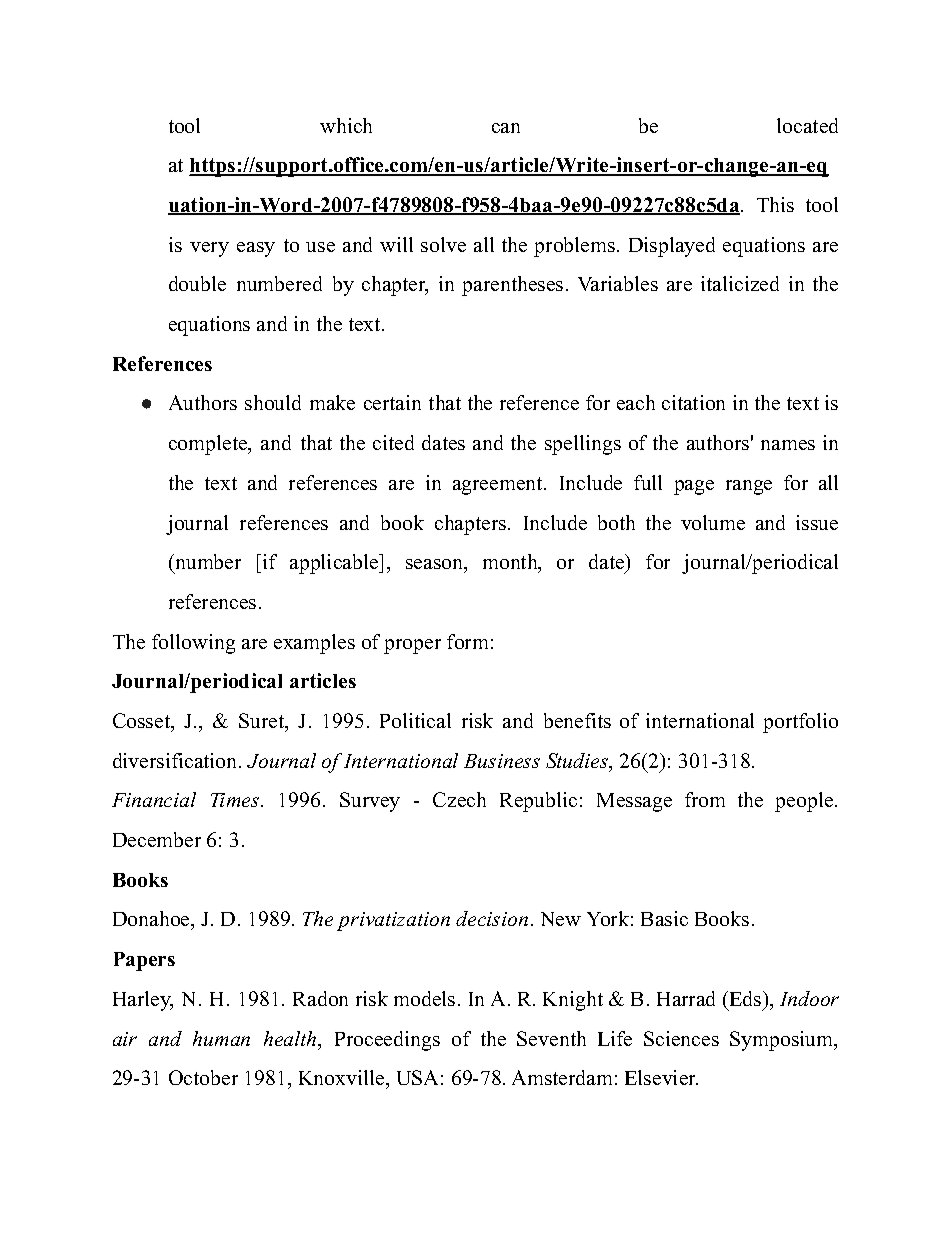  What do you see at coordinates (221, 1038) in the screenshot?
I see `human` at bounding box center [221, 1038].
